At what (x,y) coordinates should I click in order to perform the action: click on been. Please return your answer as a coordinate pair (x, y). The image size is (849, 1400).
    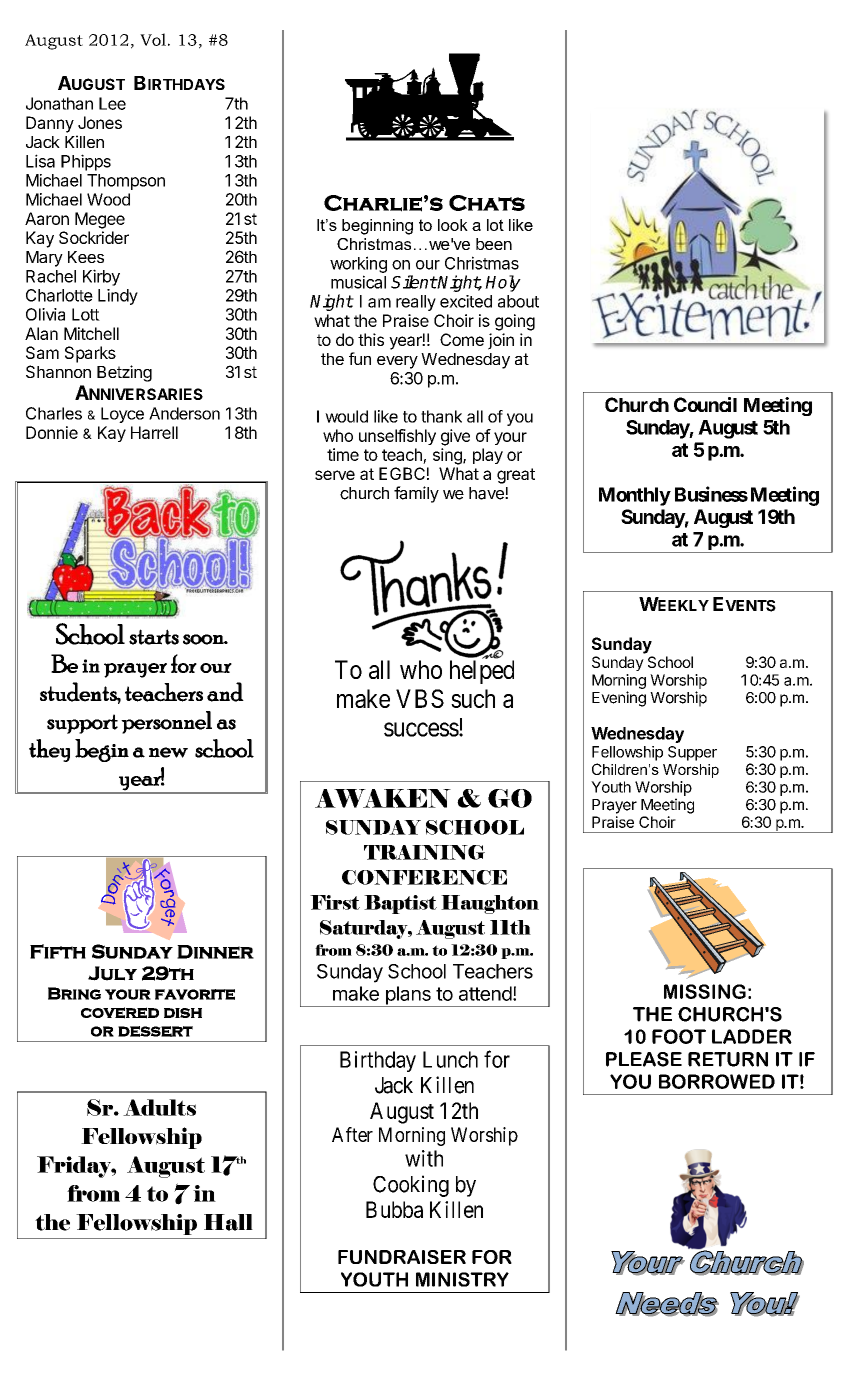
    Looking at the image, I should click on (494, 244).
